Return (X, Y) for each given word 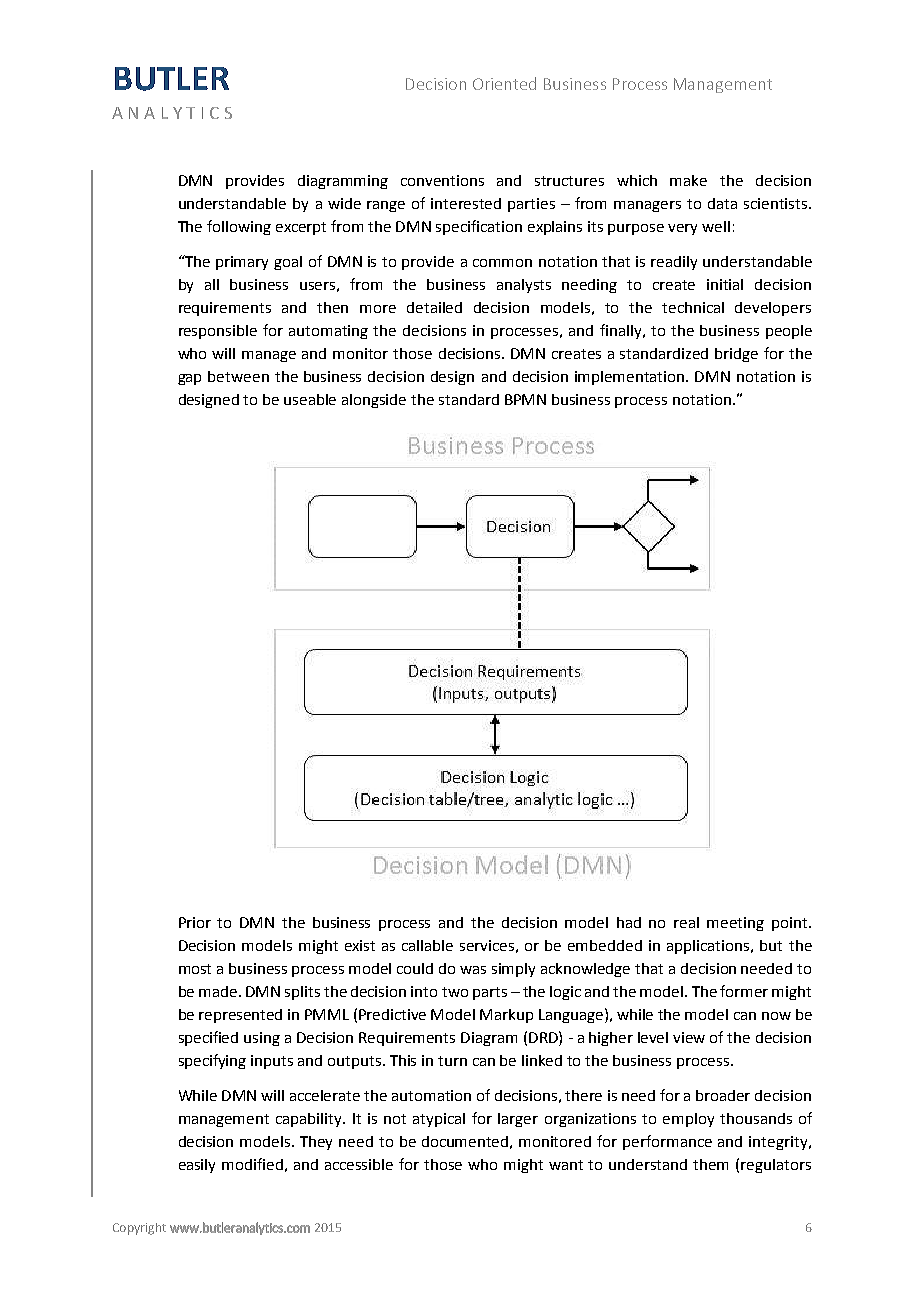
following (239, 227)
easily (197, 1166)
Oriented (504, 83)
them (710, 1164)
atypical (439, 1120)
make (688, 180)
